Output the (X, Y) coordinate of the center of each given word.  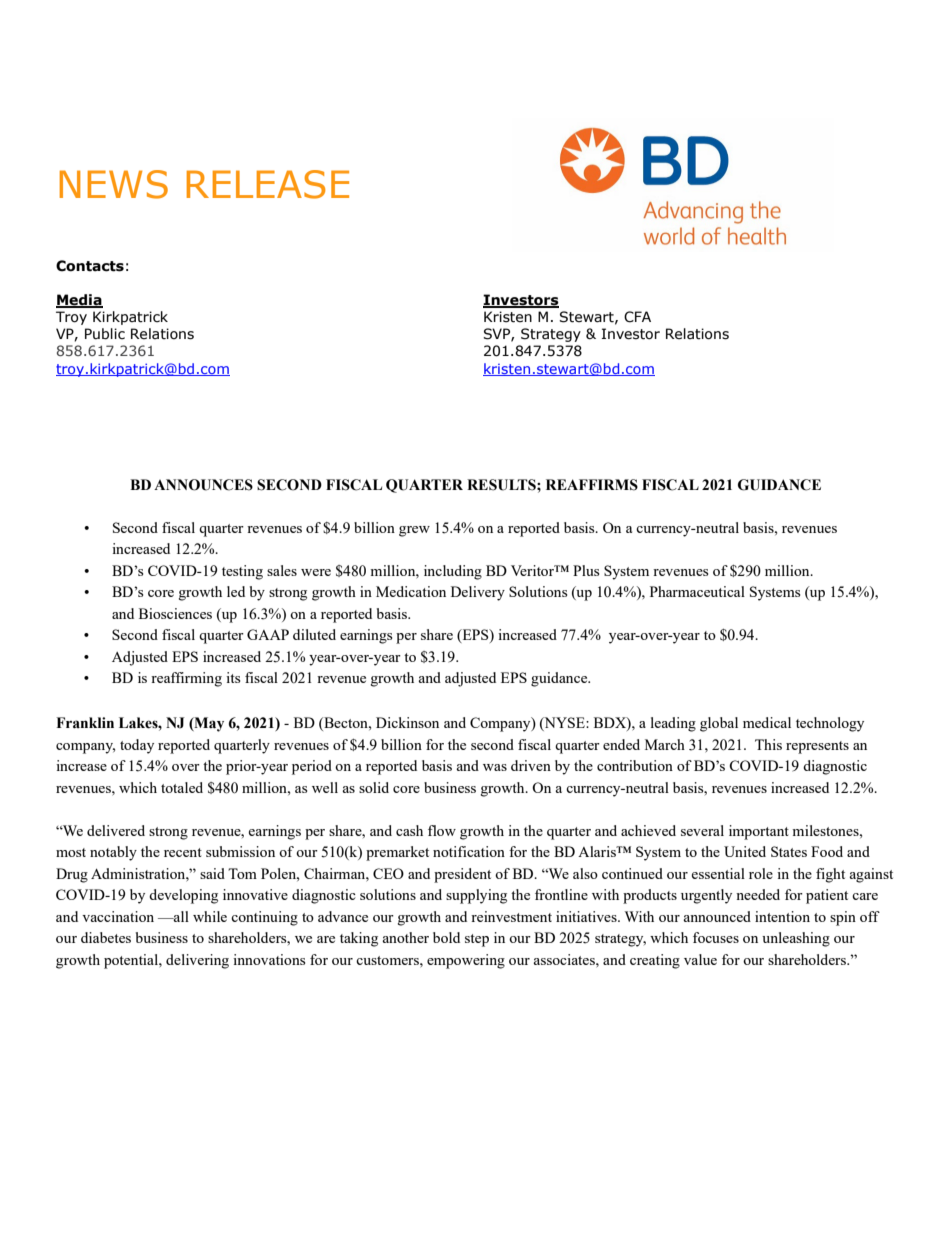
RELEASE (268, 184)
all (180, 916)
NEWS (114, 184)
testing (242, 572)
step (477, 940)
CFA (637, 317)
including (453, 572)
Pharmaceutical (697, 591)
